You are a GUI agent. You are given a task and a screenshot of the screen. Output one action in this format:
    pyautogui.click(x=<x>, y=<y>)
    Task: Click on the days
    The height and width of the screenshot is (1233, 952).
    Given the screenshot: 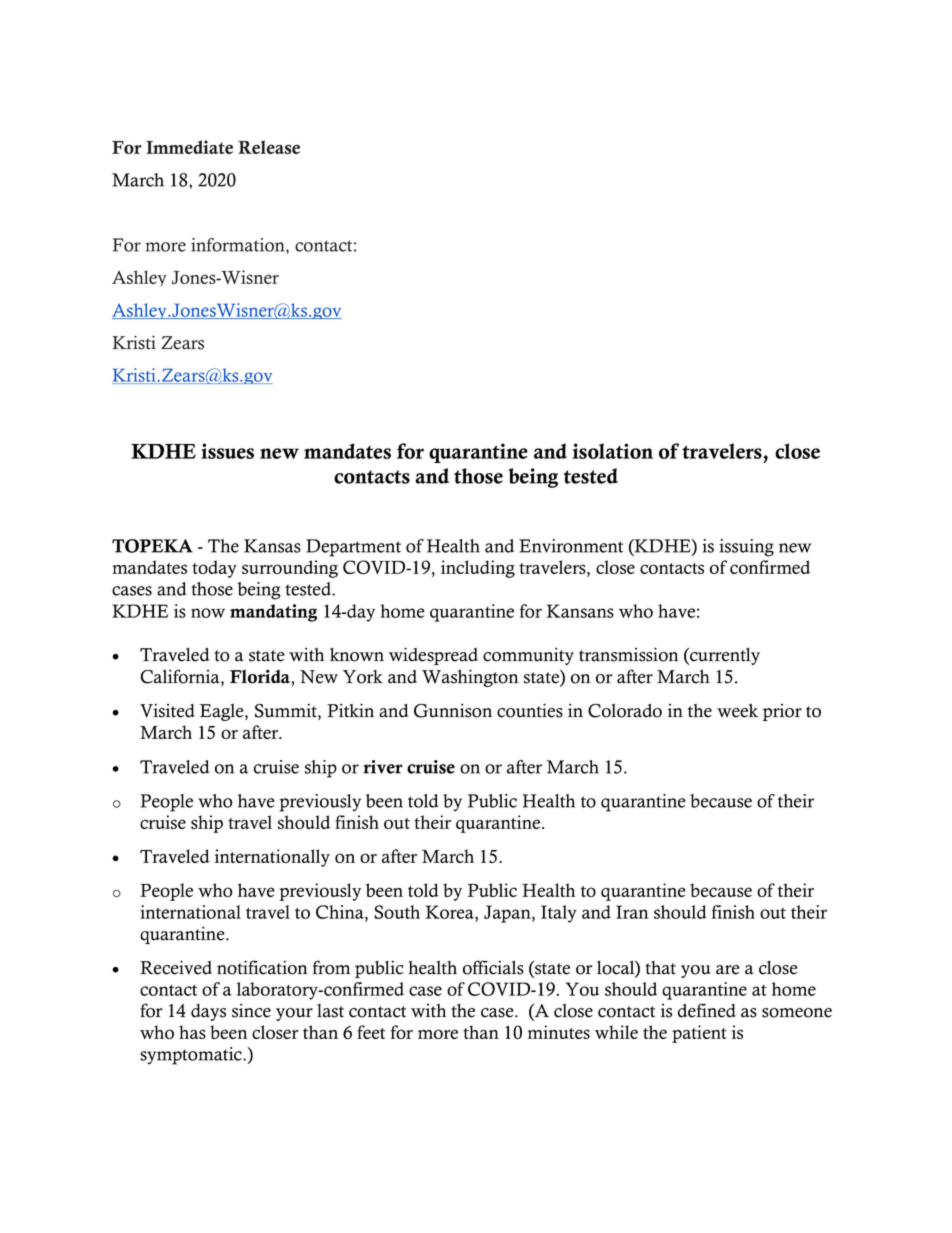 What is the action you would take?
    pyautogui.click(x=208, y=1012)
